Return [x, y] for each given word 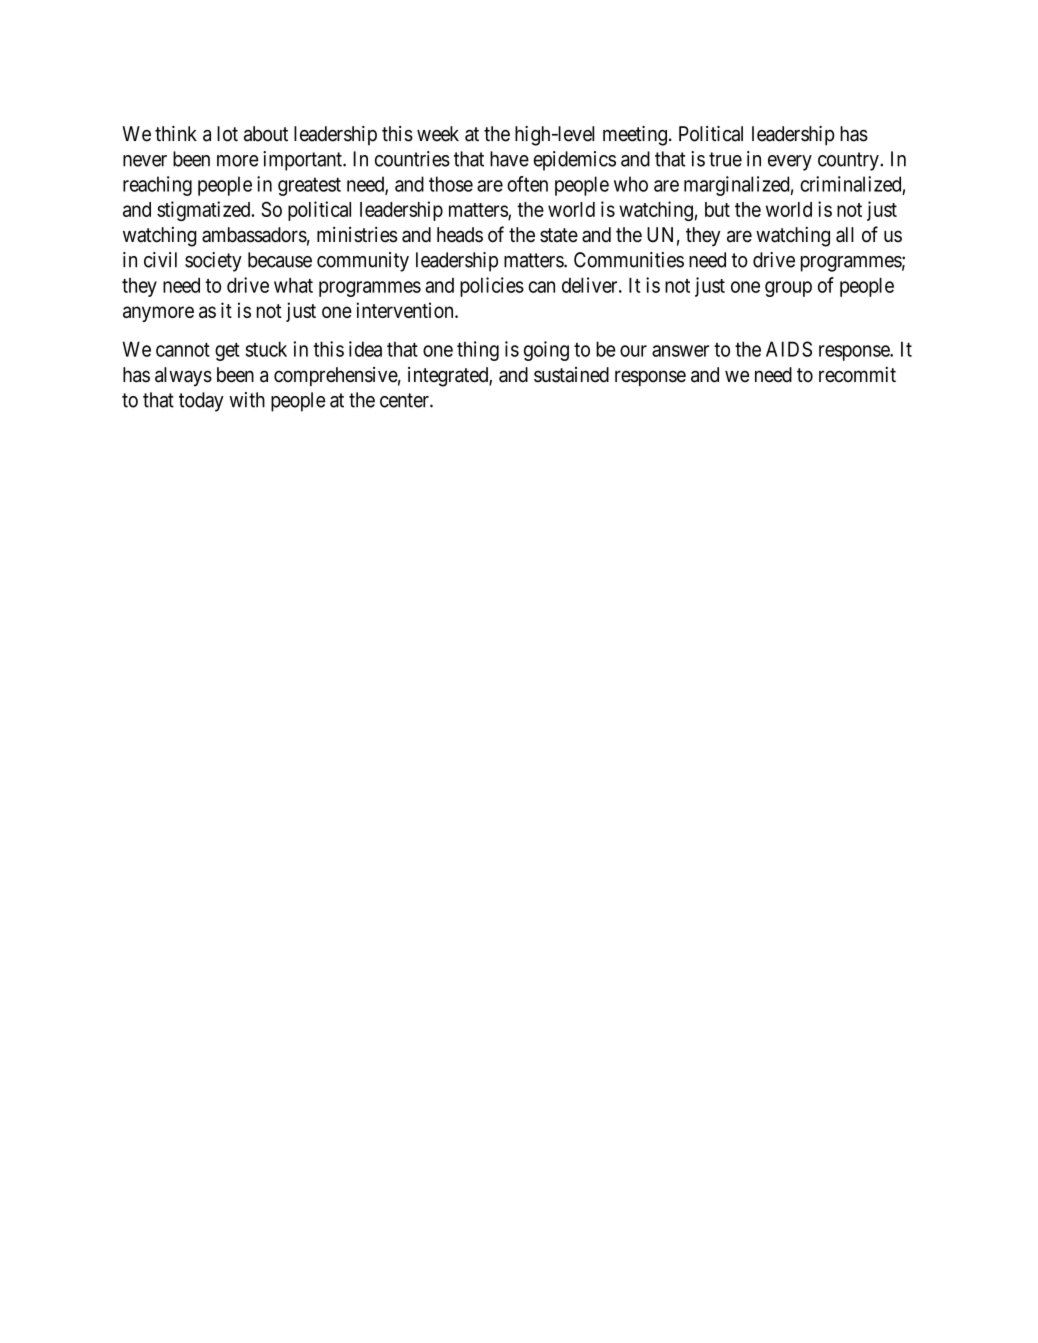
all [845, 235]
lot [227, 134]
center [405, 400]
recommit [857, 374]
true [725, 159]
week [438, 134]
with [247, 400]
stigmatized [205, 211]
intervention [406, 310]
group [788, 289]
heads [460, 235]
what [293, 285]
